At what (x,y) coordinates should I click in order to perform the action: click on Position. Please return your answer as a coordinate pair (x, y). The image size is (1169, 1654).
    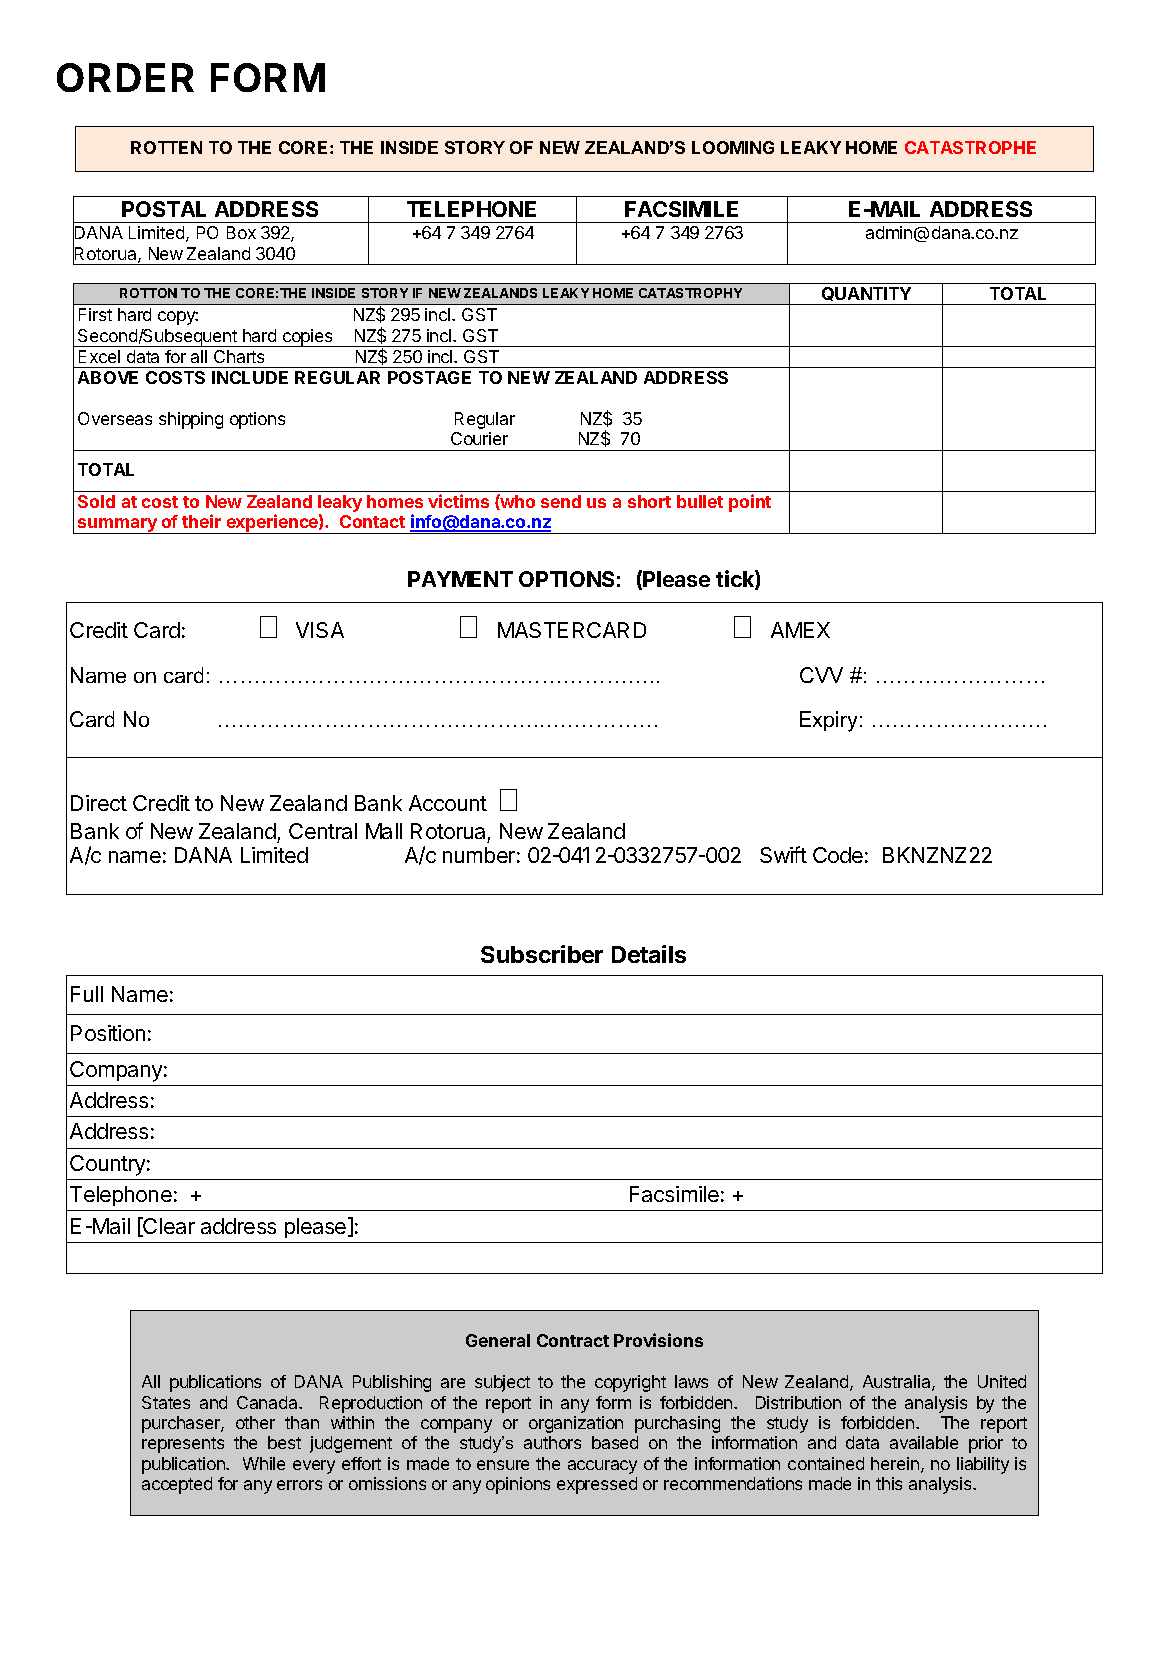
    Looking at the image, I should click on (108, 1033).
